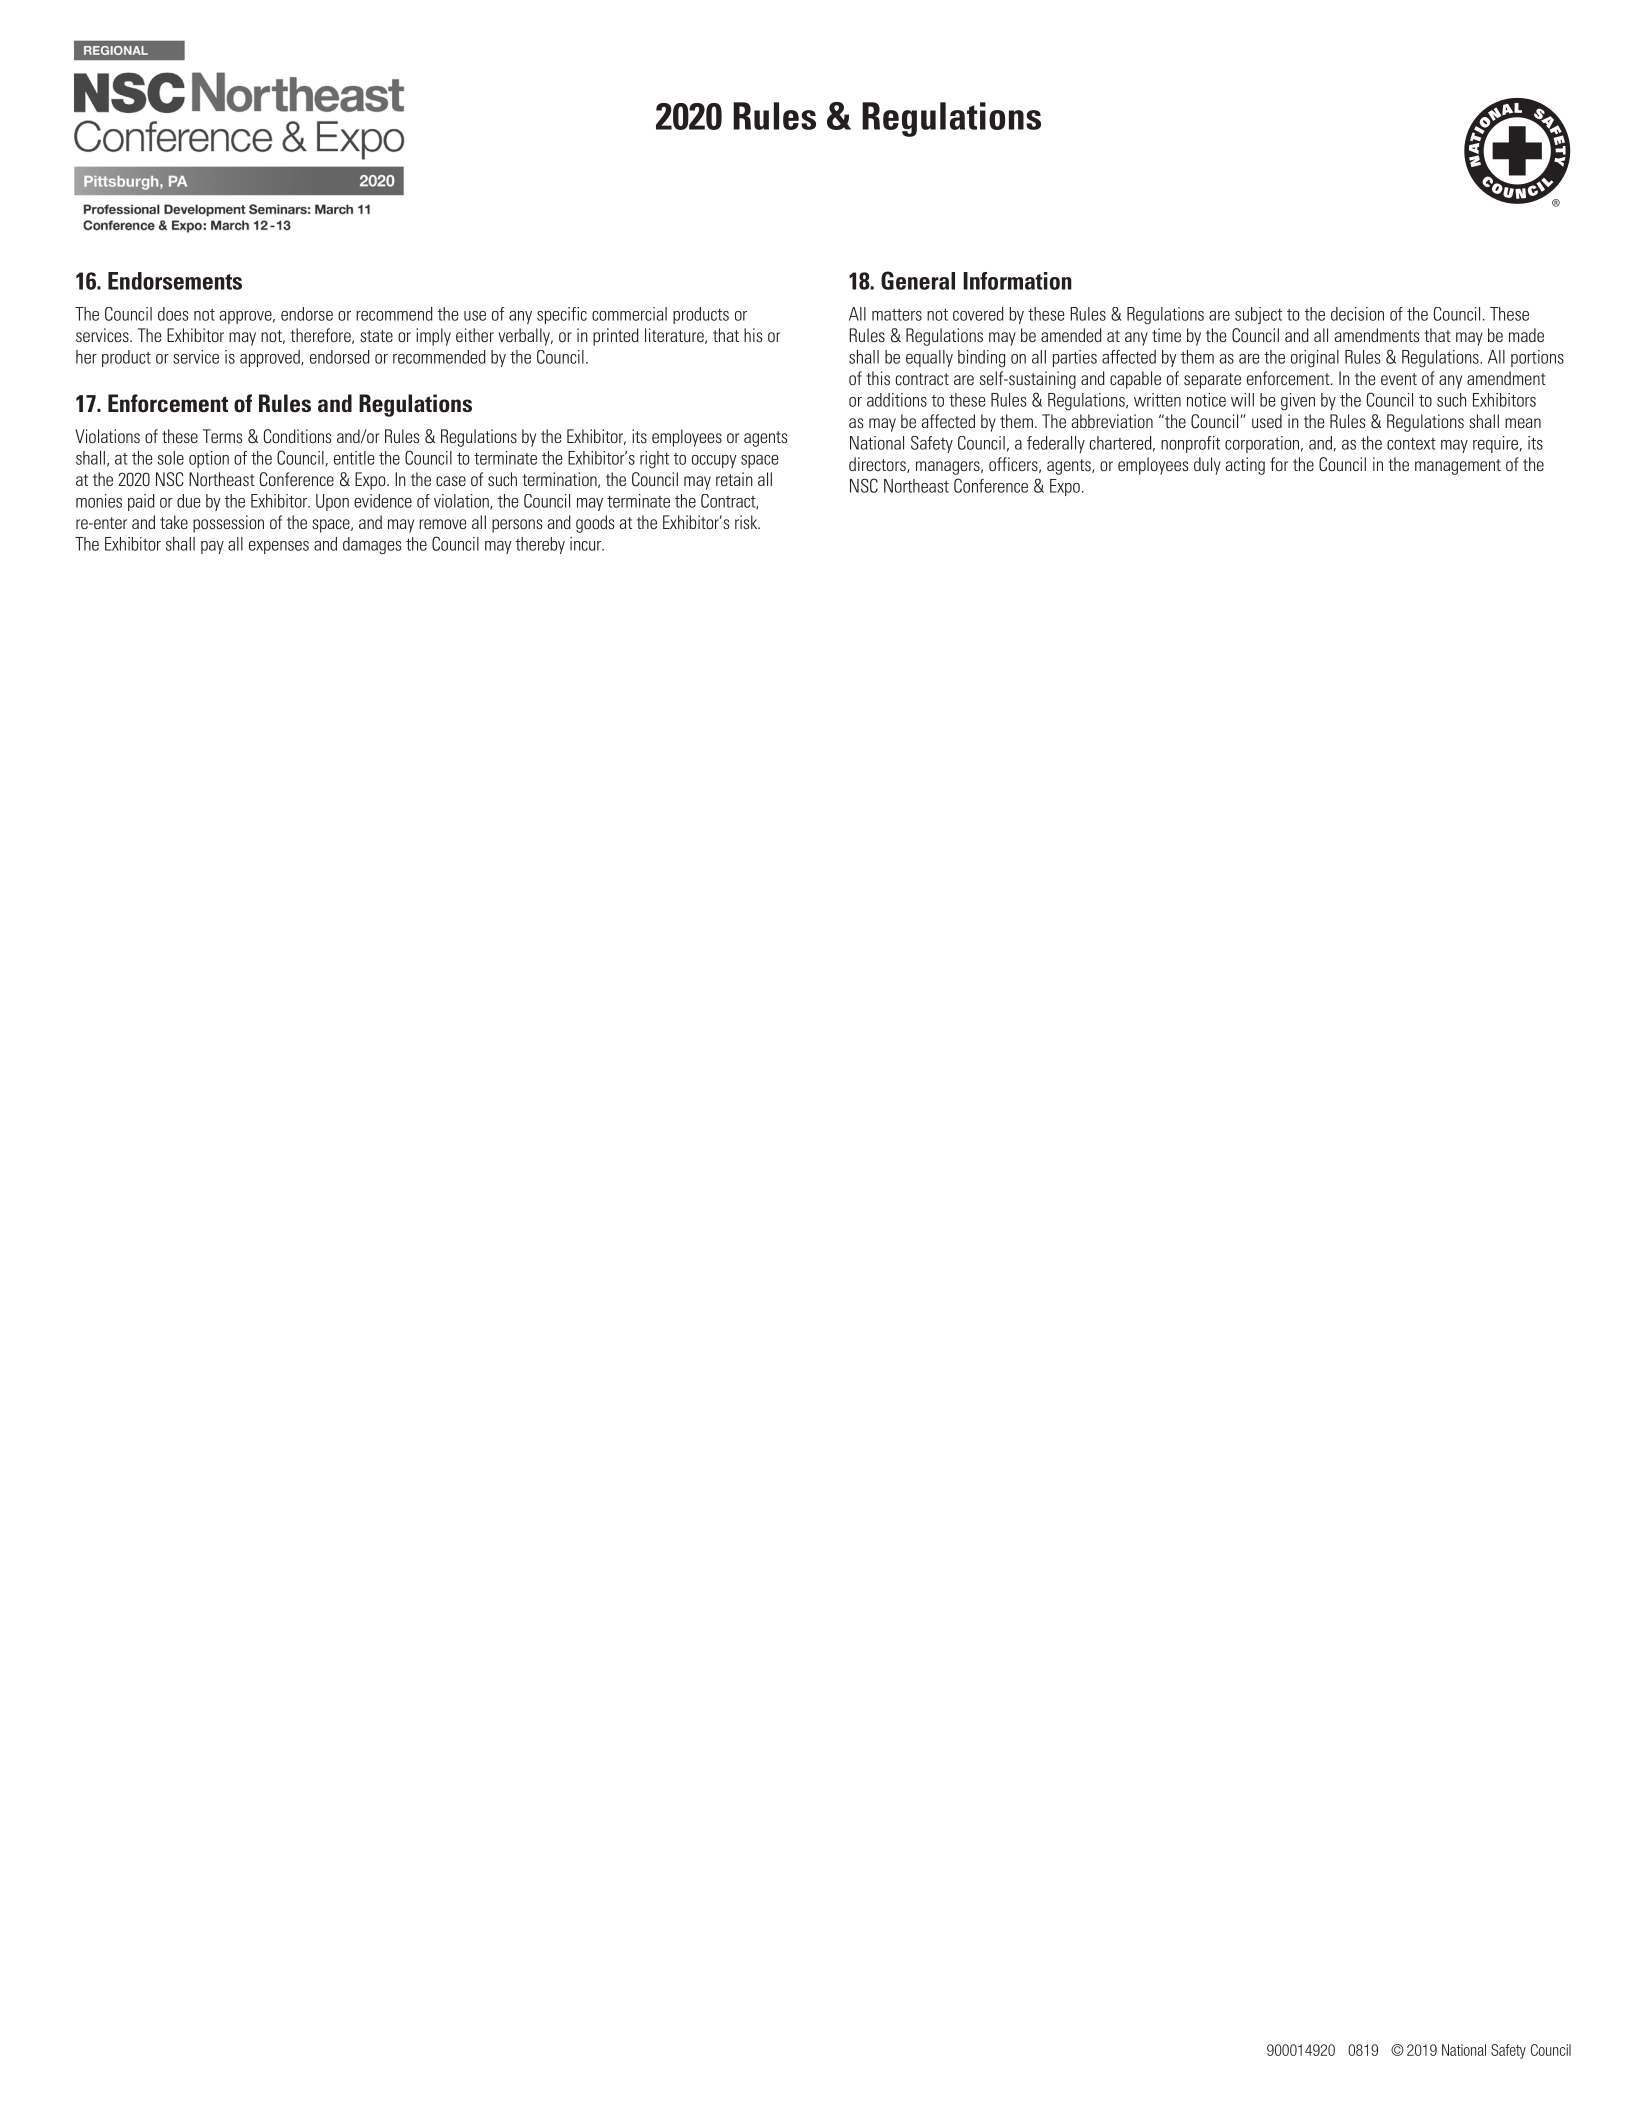 This page has width=1644, height=2128. What do you see at coordinates (222, 436) in the page?
I see `Terms` at bounding box center [222, 436].
